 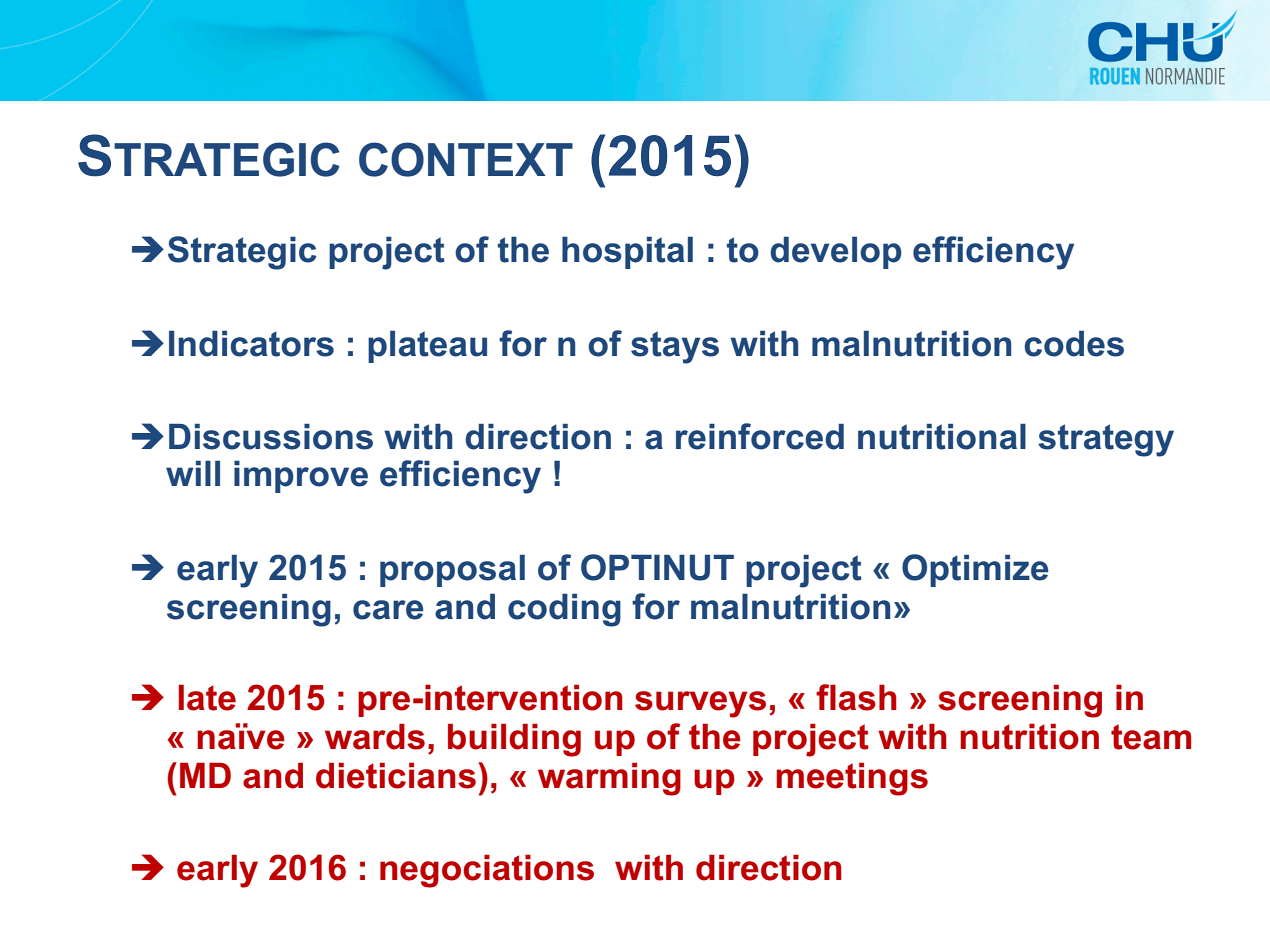 I want to click on warming, so click(x=609, y=779).
